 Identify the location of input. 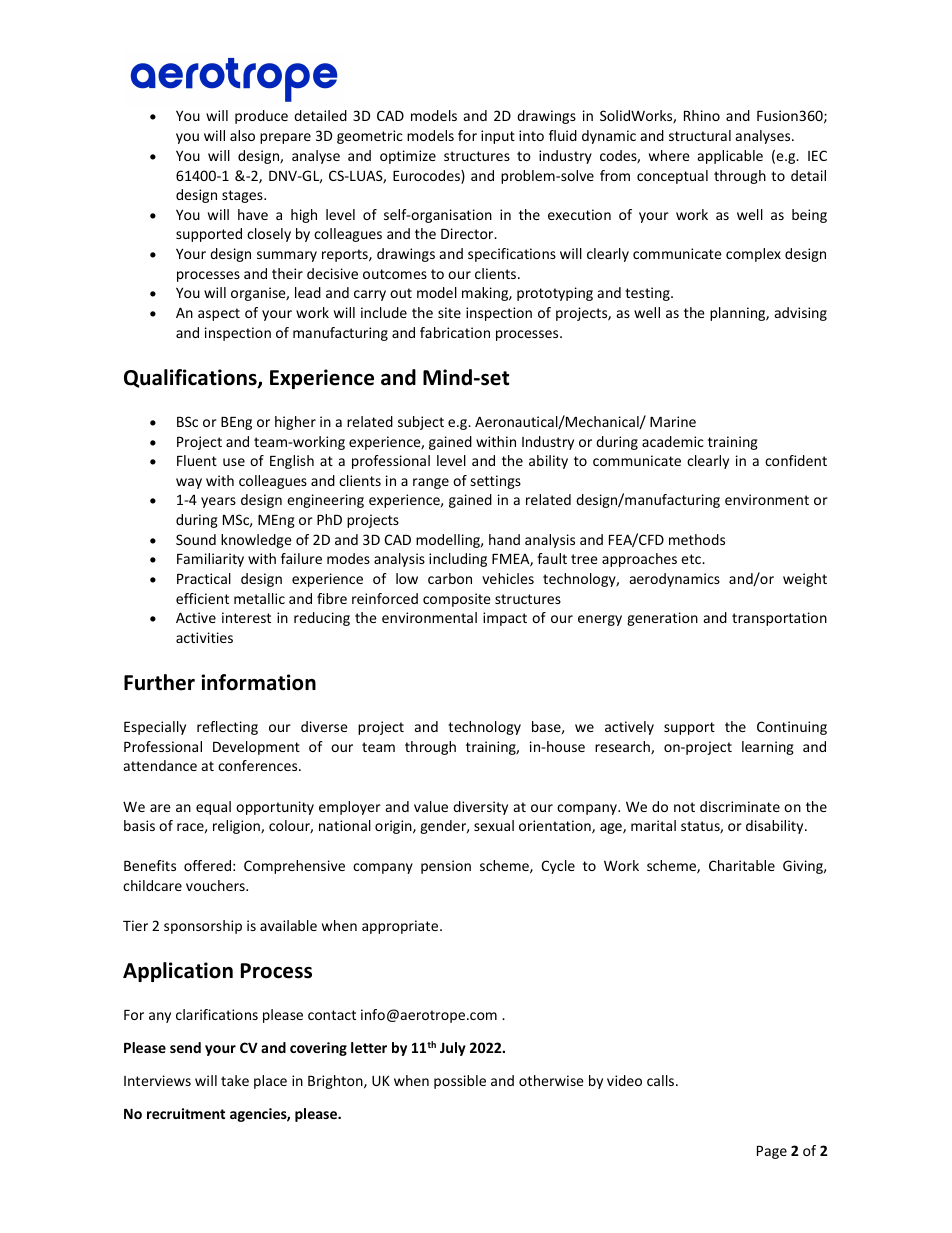
(498, 137).
